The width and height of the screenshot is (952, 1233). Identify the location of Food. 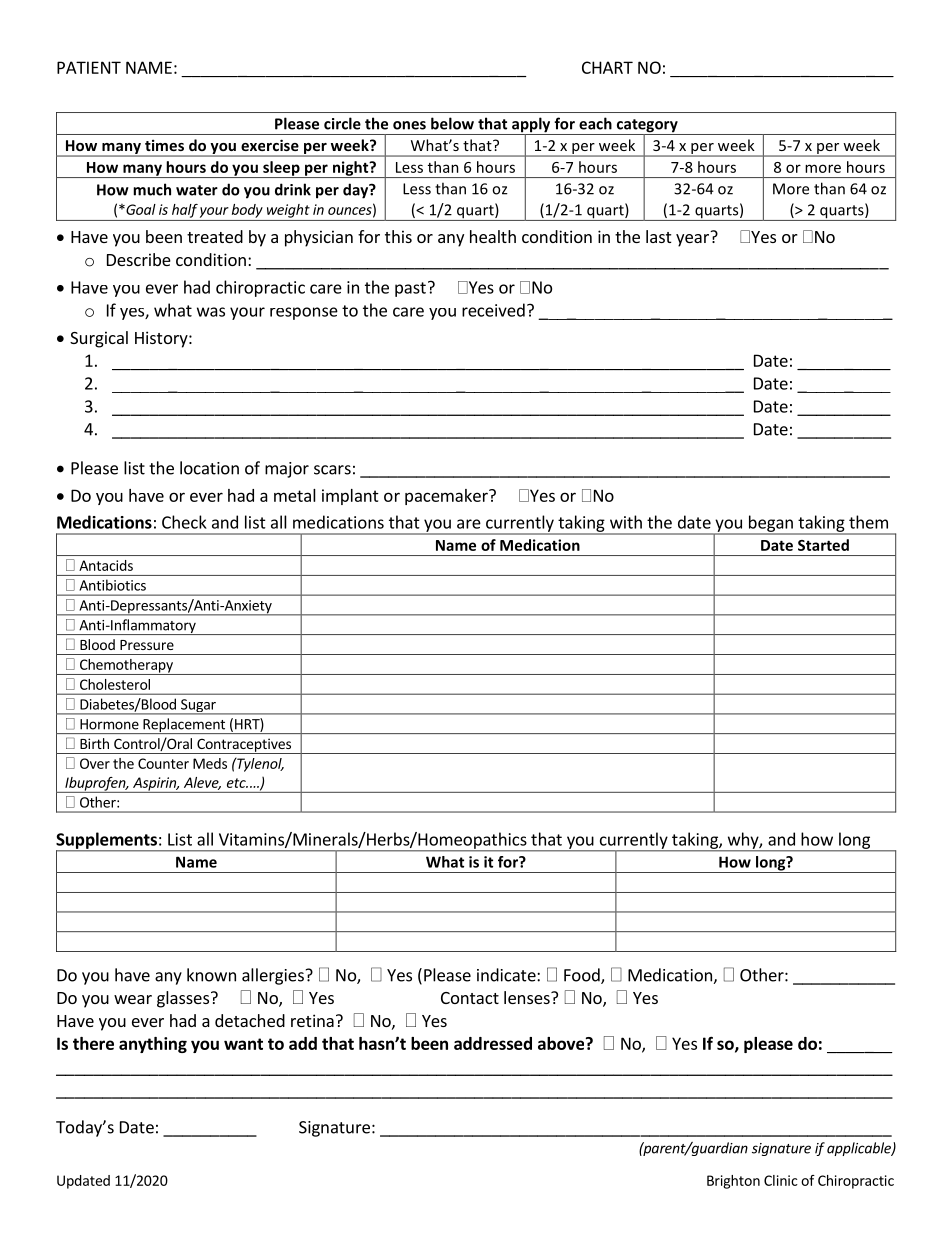
(583, 976).
